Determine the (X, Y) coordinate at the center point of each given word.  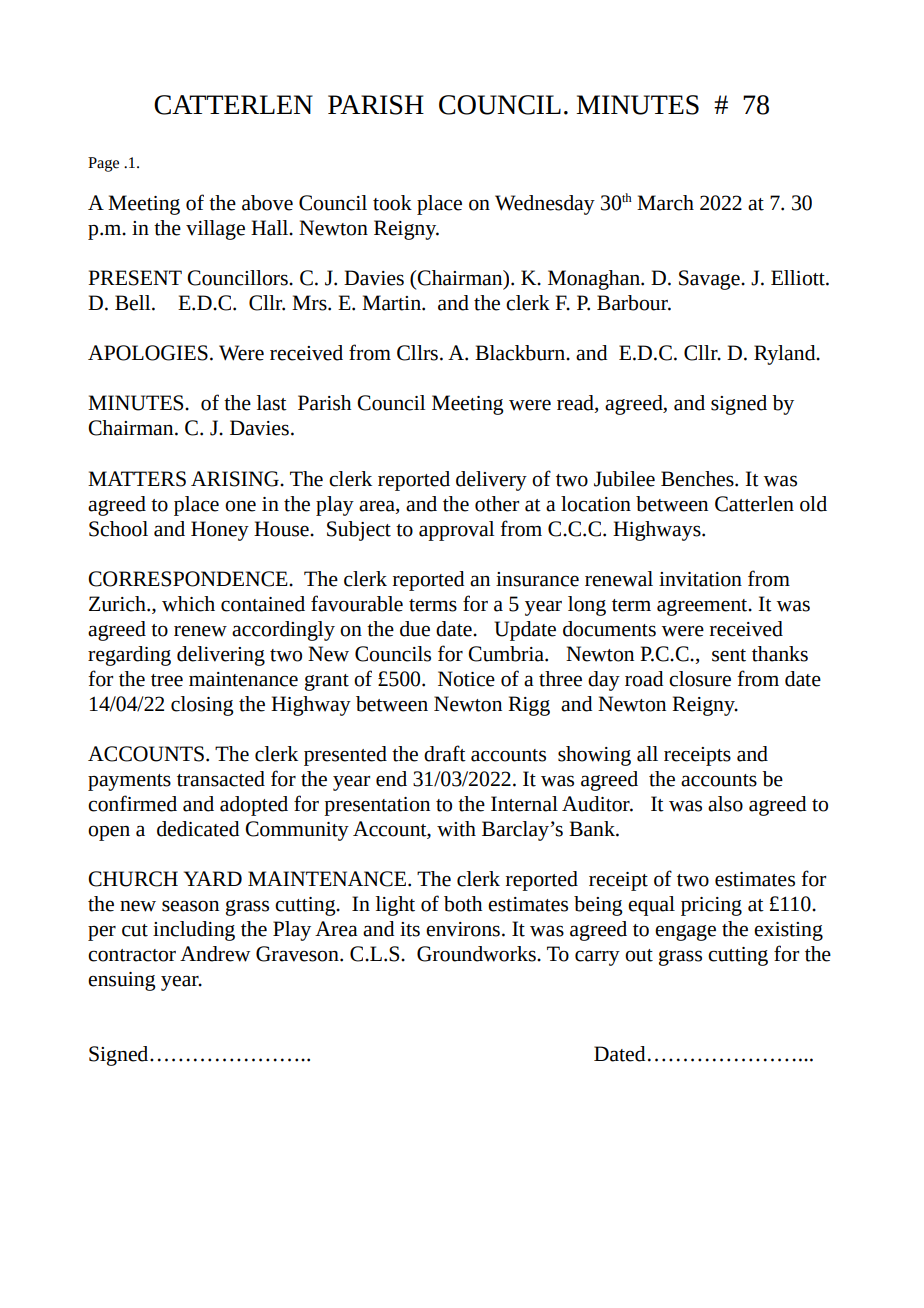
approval (456, 531)
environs (463, 929)
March (665, 203)
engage (685, 933)
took (392, 203)
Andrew (215, 954)
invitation (700, 579)
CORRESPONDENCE (189, 579)
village (215, 230)
